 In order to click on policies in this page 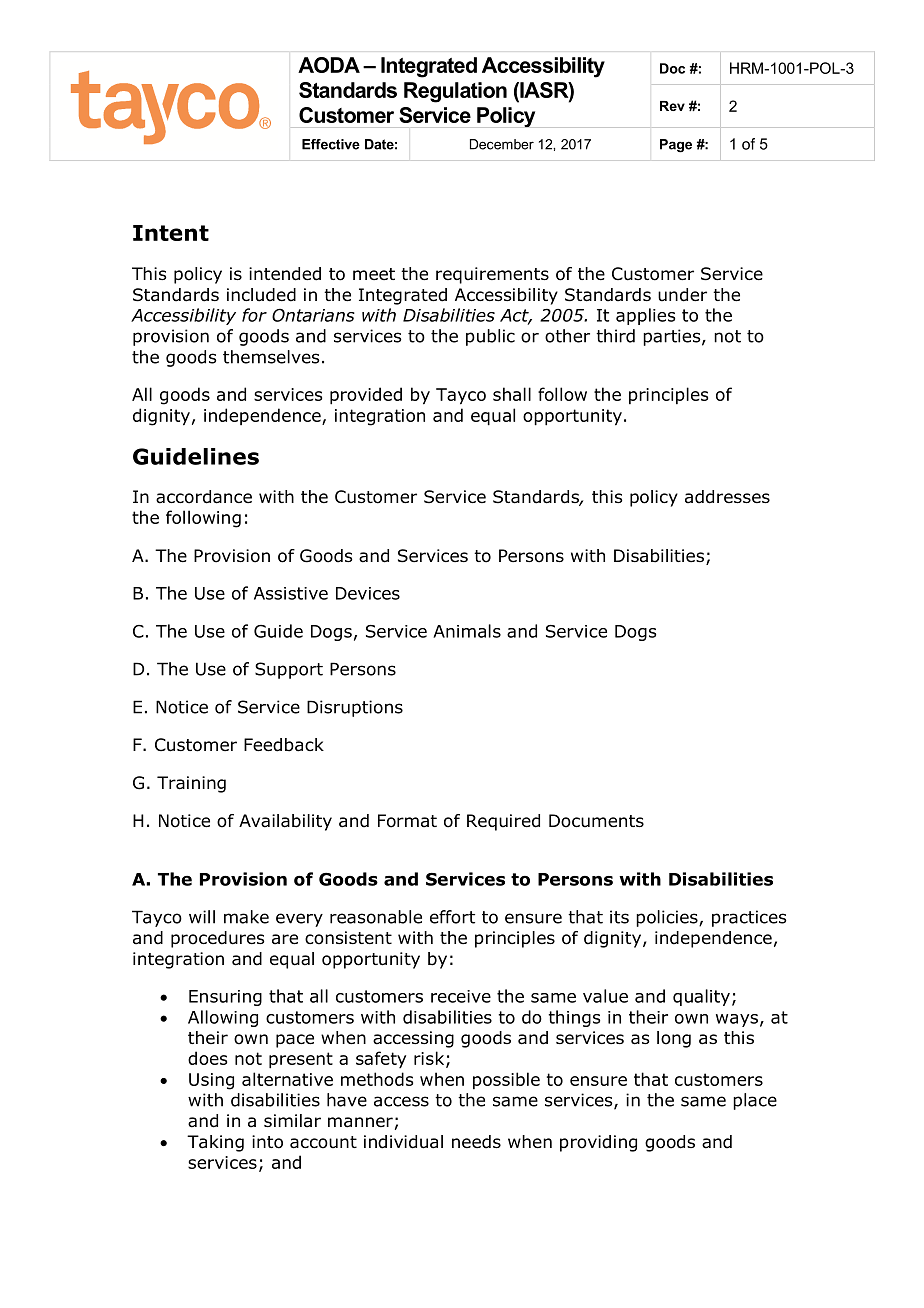, I will do `click(668, 918)`.
